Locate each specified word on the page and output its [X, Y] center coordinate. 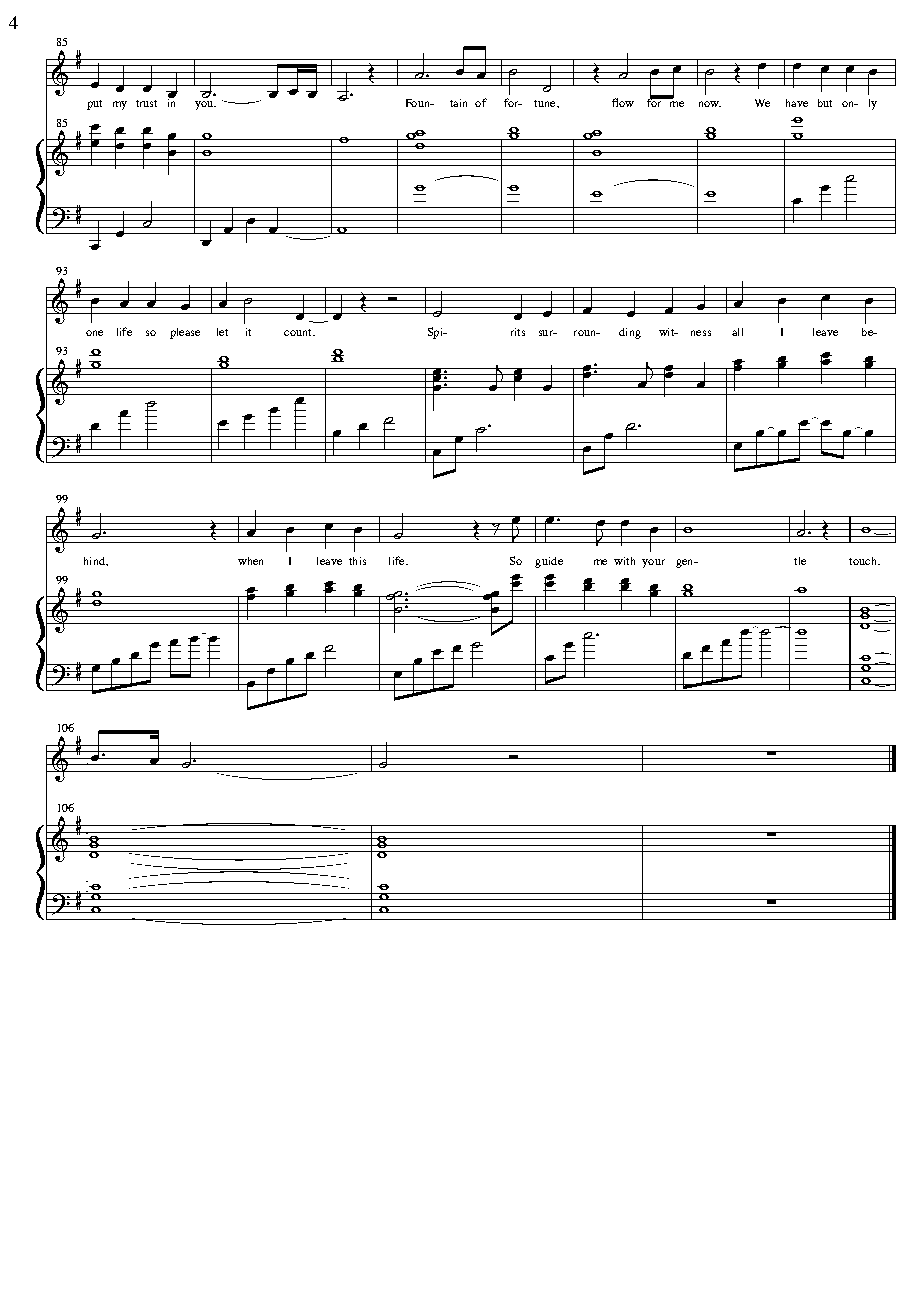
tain [458, 103]
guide [549, 562]
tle [800, 561]
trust [146, 103]
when [250, 561]
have [797, 103]
